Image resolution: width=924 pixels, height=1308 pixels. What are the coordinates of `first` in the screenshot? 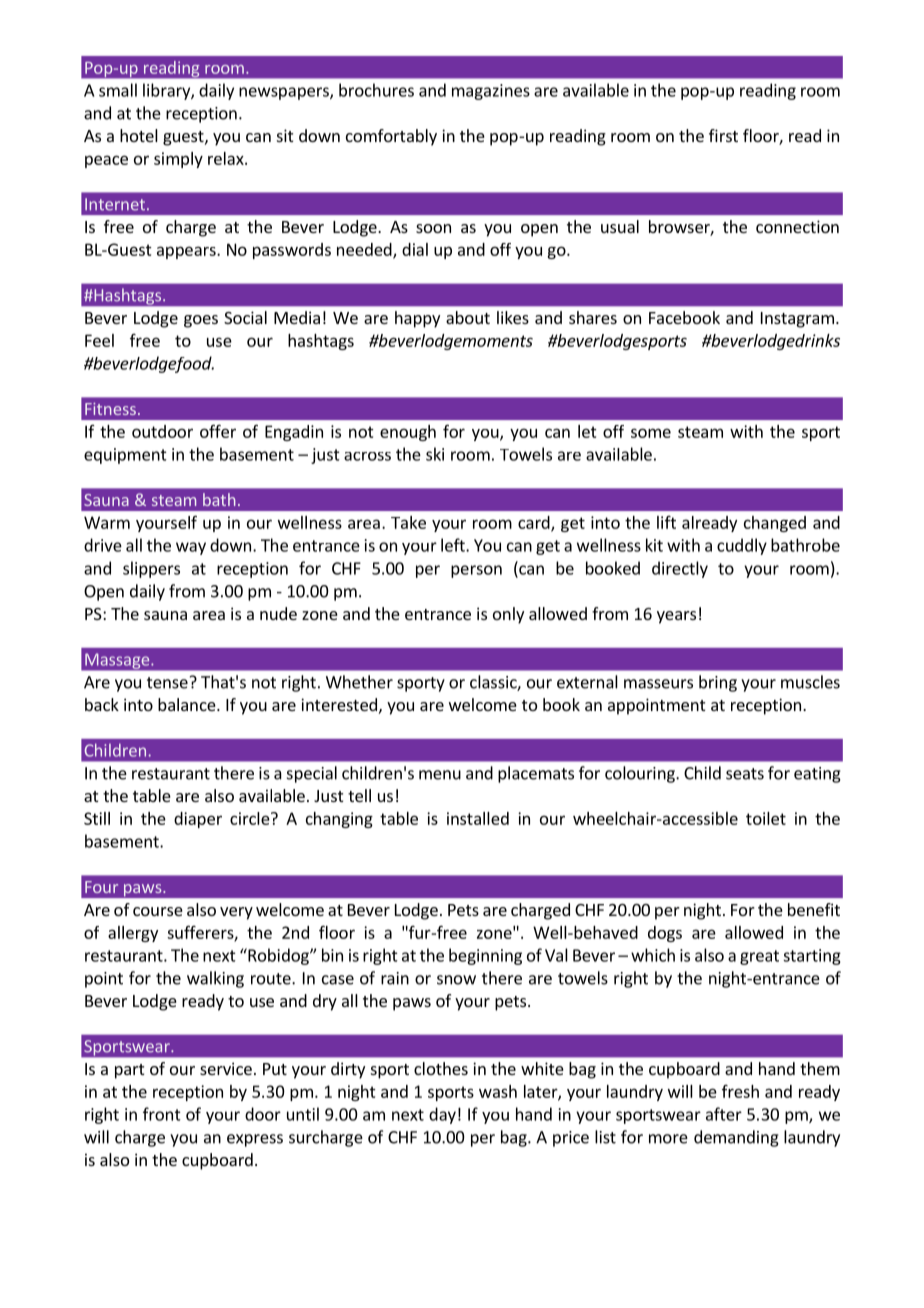 It's located at (723, 135).
